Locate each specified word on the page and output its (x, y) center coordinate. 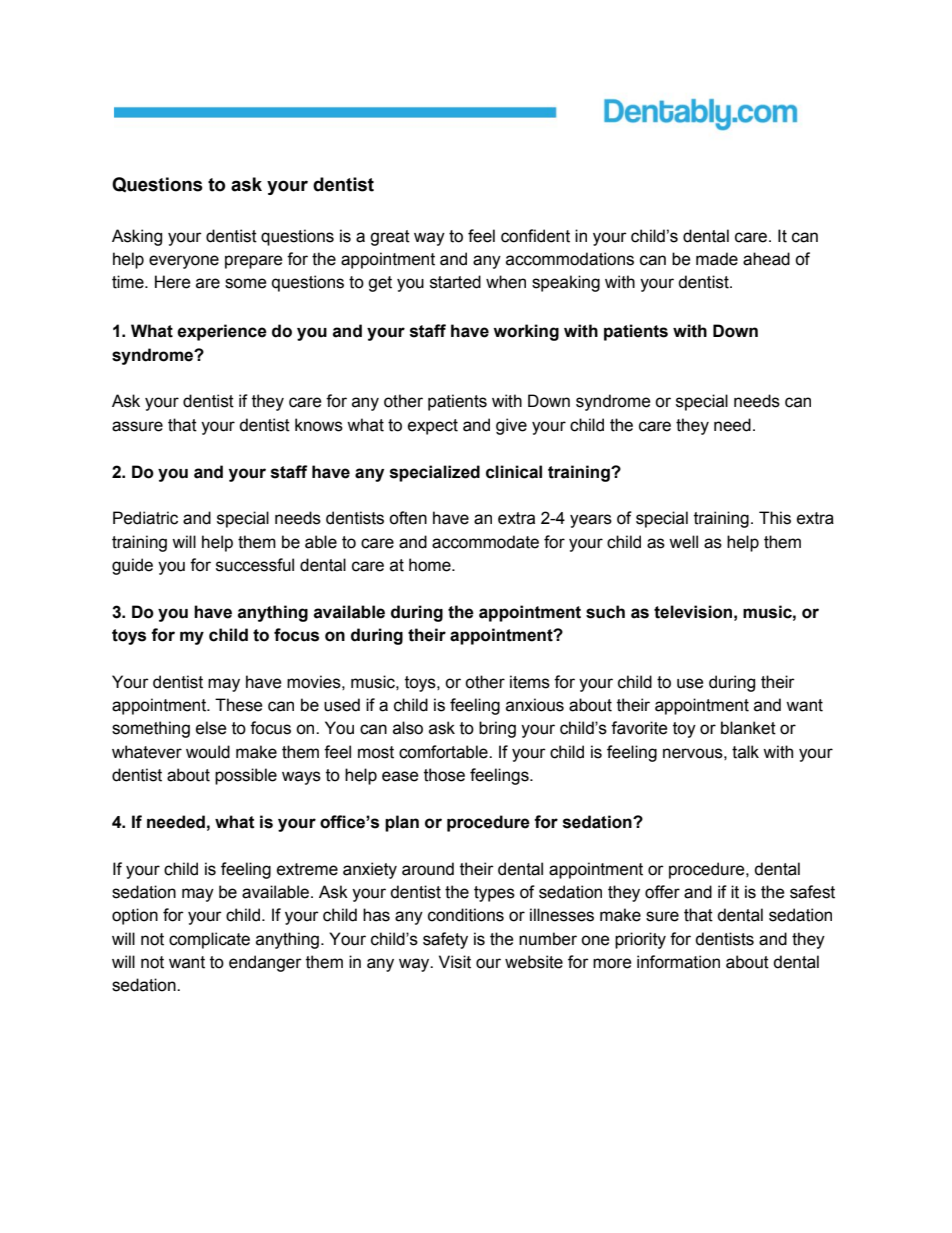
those (444, 775)
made (717, 259)
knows (319, 425)
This (775, 518)
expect (433, 427)
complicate (209, 940)
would (208, 752)
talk (745, 752)
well (683, 542)
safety (445, 940)
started (455, 282)
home (431, 565)
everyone (184, 262)
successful (255, 565)
